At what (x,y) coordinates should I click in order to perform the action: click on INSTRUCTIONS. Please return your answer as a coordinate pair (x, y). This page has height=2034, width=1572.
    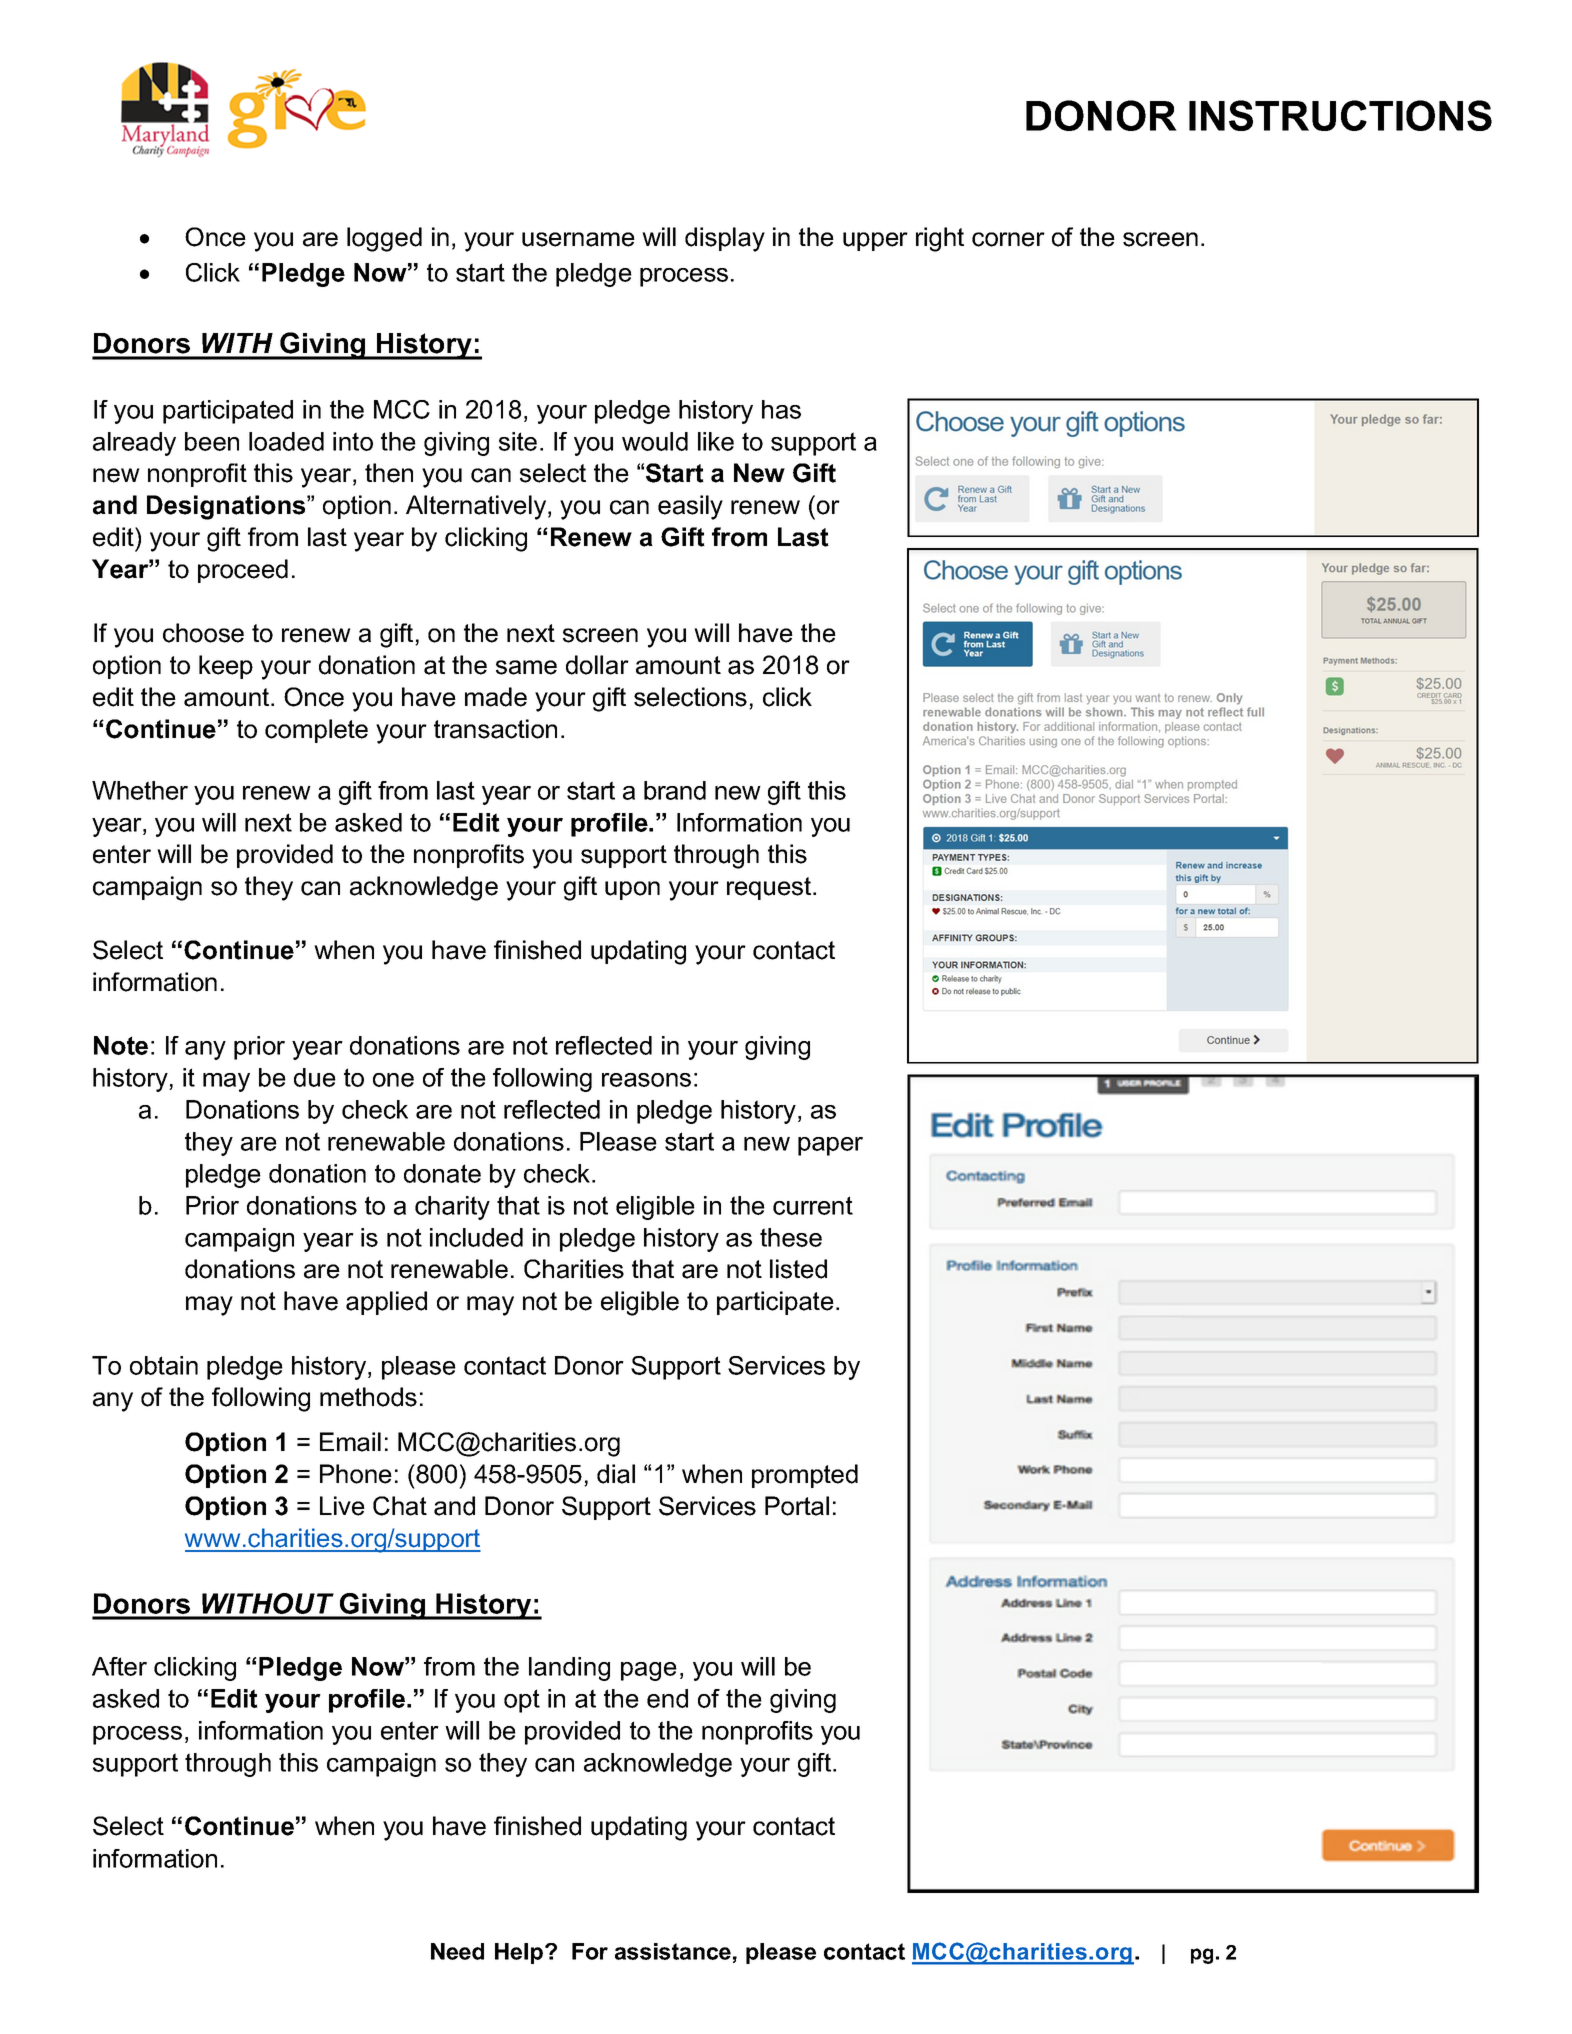
    Looking at the image, I should click on (1340, 115).
